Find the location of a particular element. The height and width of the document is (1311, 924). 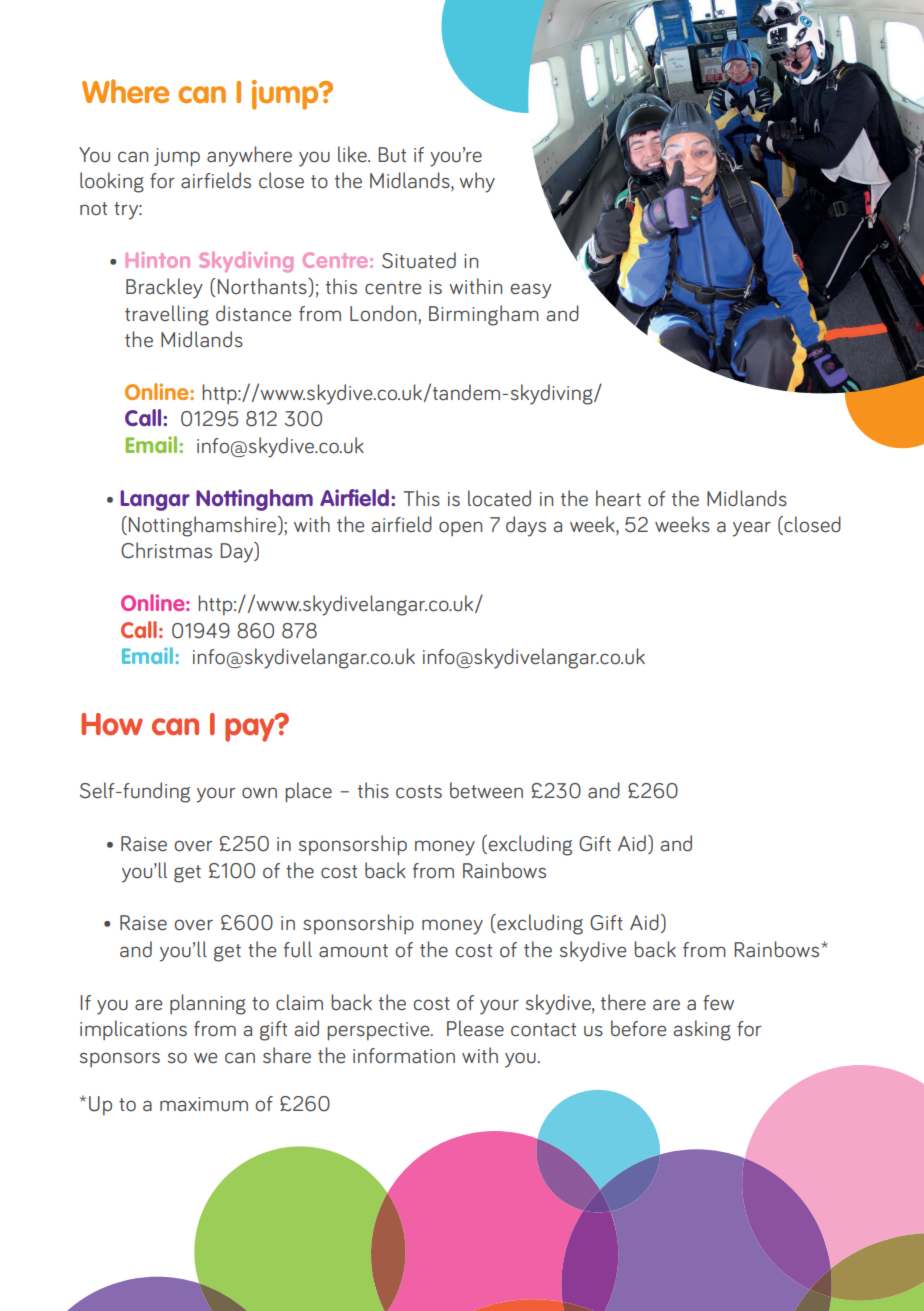

why is located at coordinates (477, 182).
